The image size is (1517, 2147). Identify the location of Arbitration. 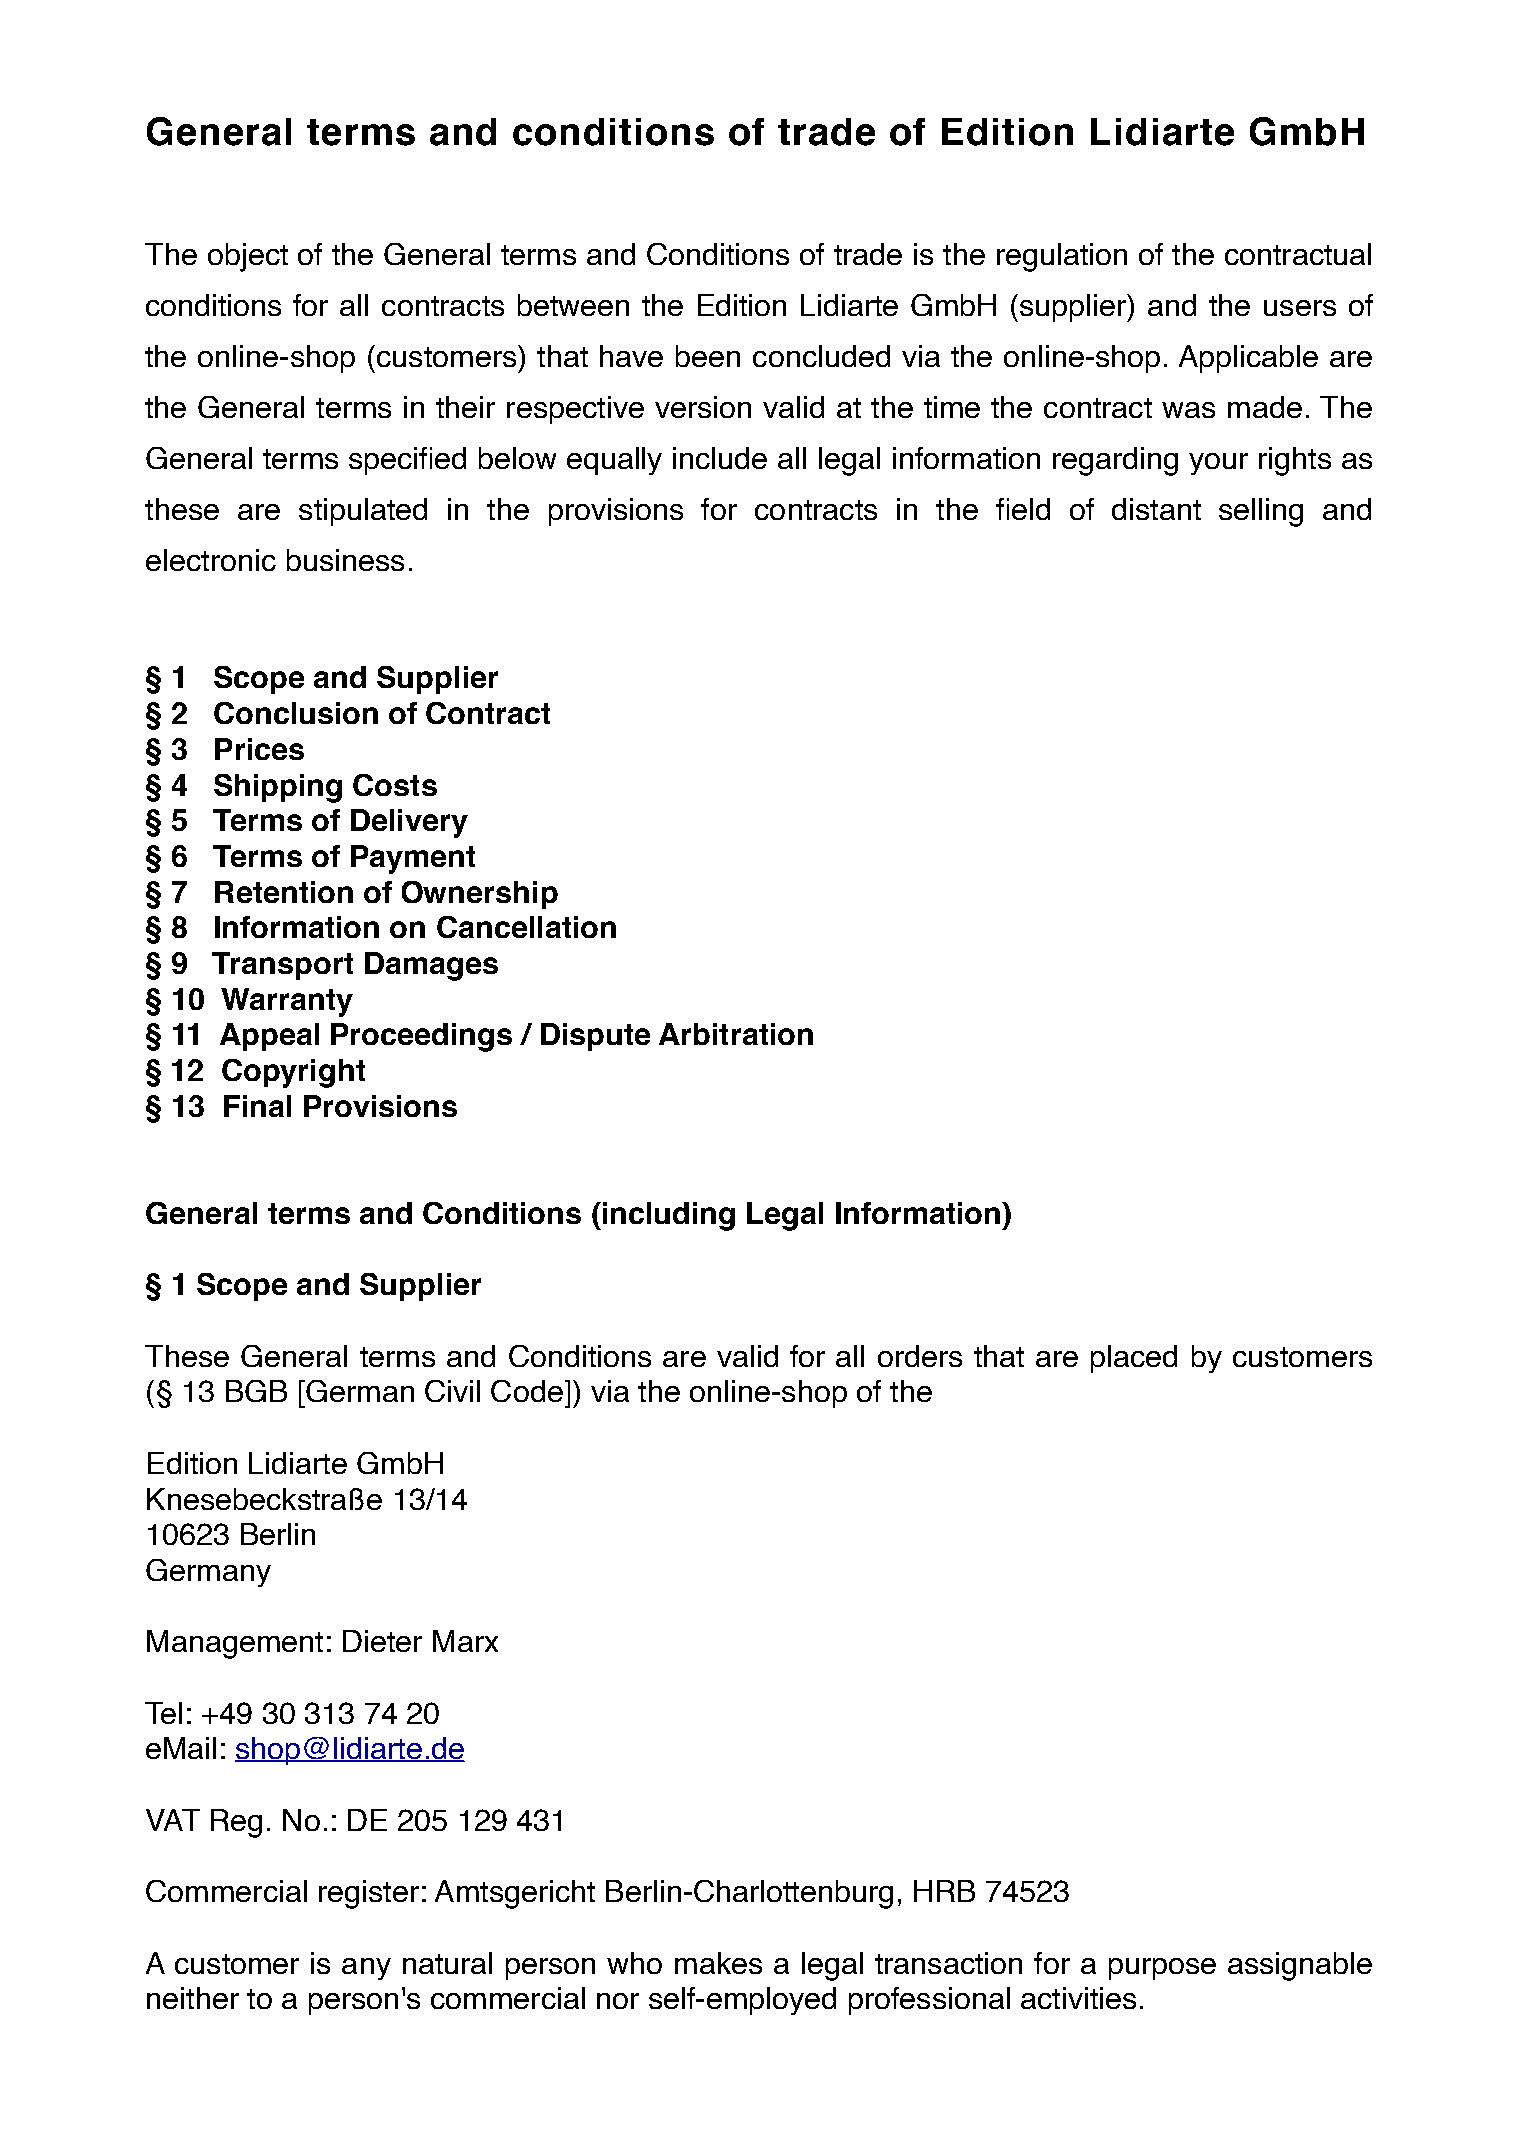
(736, 1034).
